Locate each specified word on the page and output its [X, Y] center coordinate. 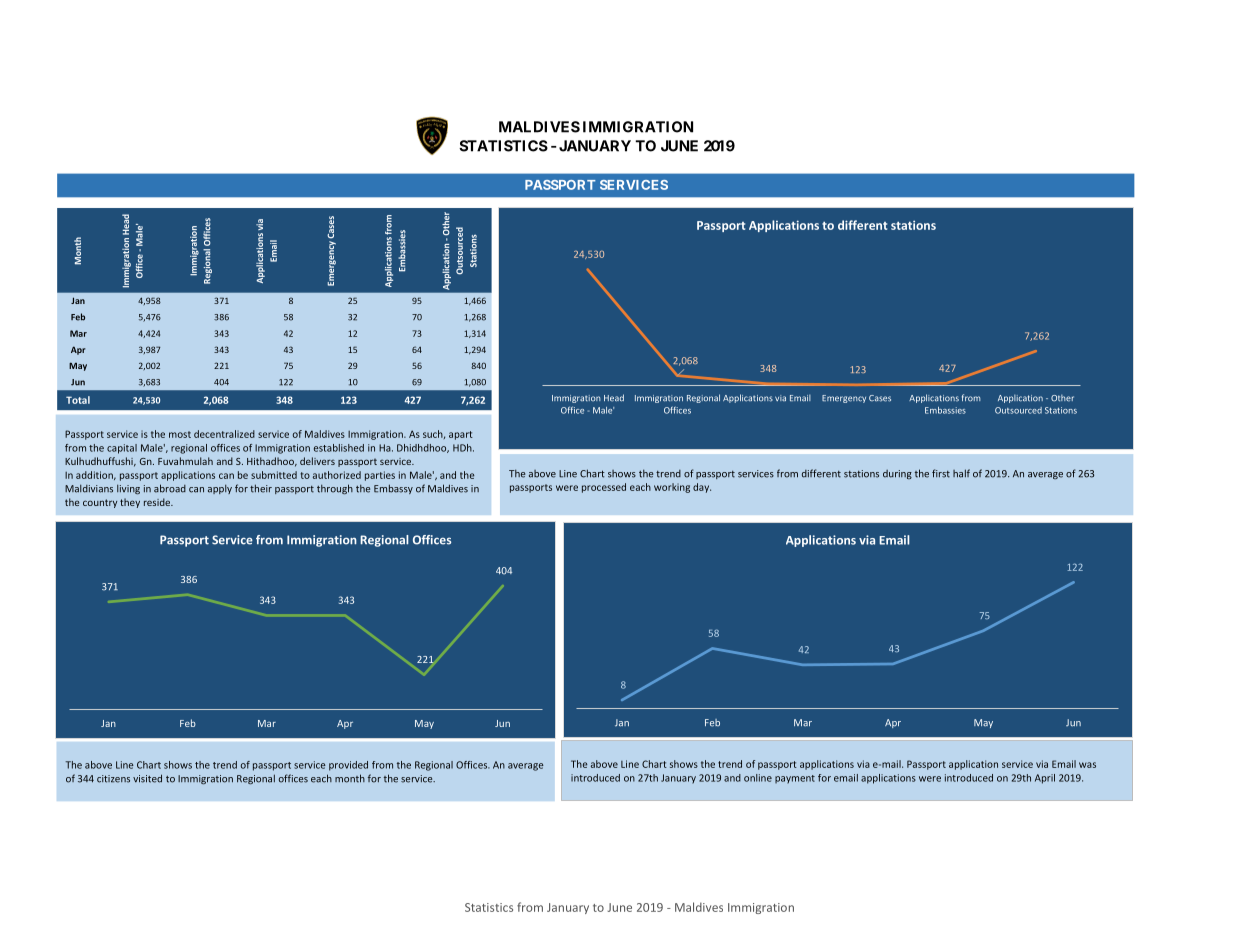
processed [604, 488]
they [130, 503]
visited [147, 778]
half [961, 473]
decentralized [224, 434]
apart [461, 435]
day [702, 488]
